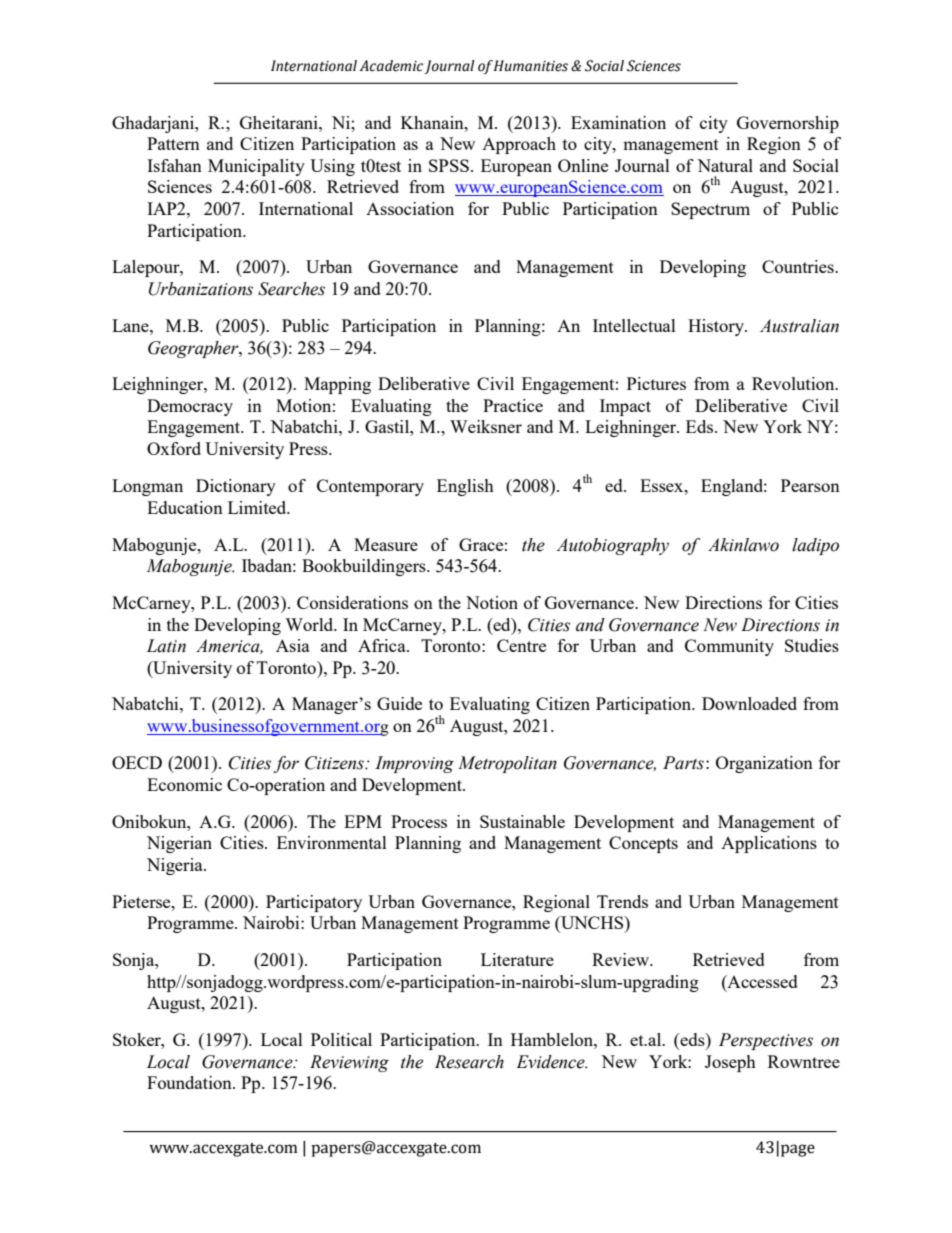 The width and height of the image is (952, 1233). What do you see at coordinates (769, 844) in the image?
I see `Applications` at bounding box center [769, 844].
